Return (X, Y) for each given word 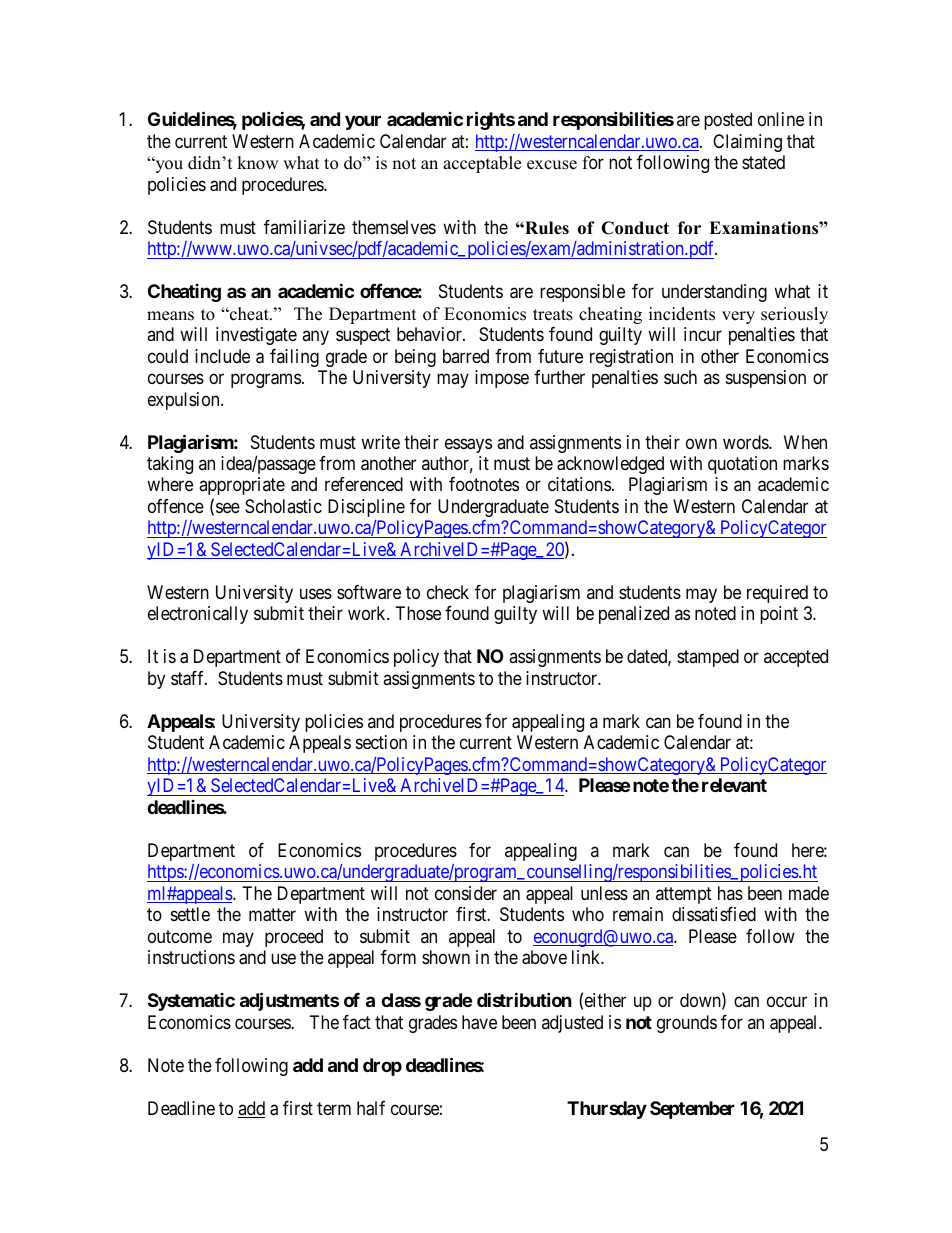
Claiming (747, 143)
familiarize (304, 227)
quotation (742, 465)
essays (468, 445)
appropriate (242, 486)
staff (189, 678)
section (381, 742)
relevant (734, 785)
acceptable (482, 164)
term (334, 1108)
